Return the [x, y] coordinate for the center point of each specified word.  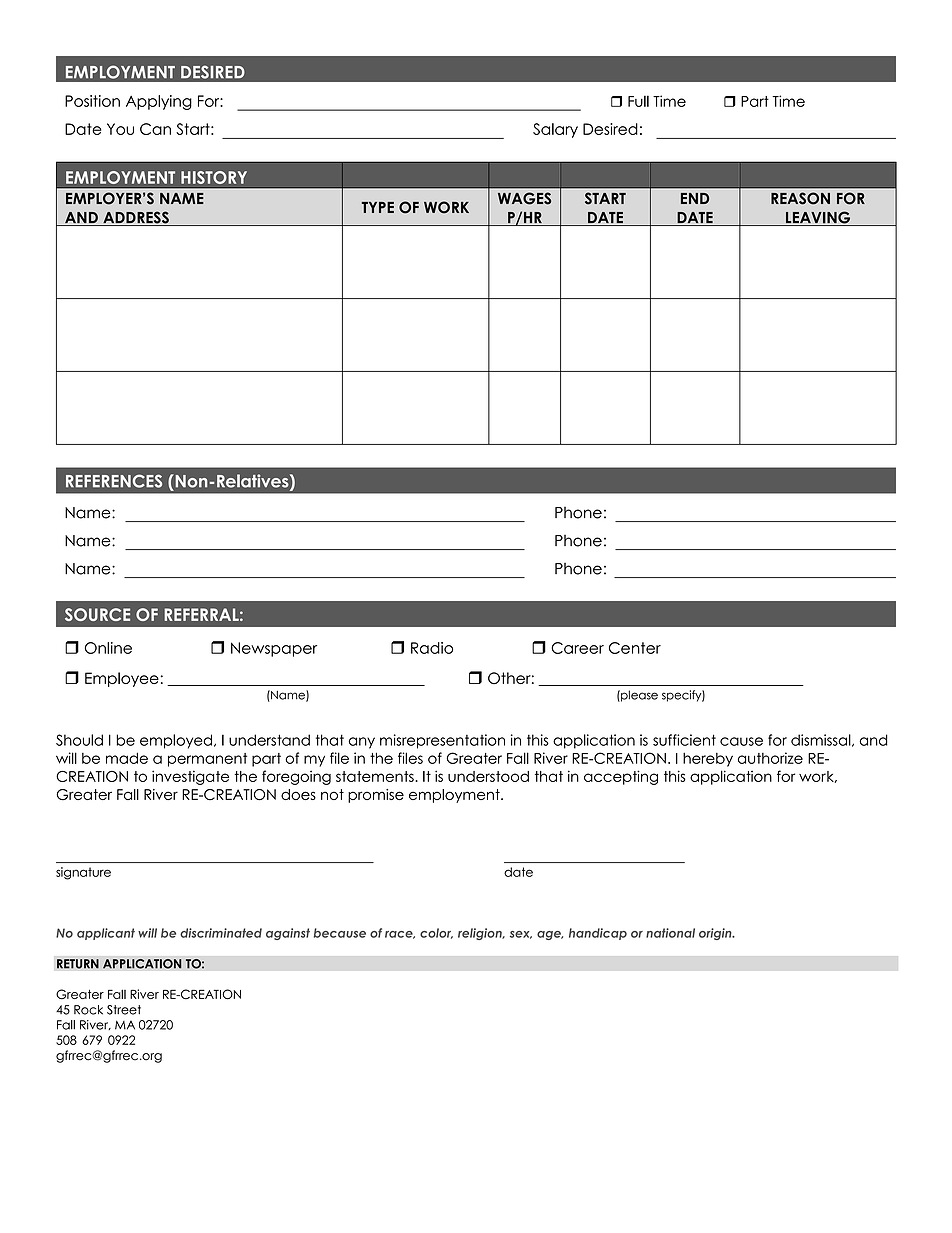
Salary [555, 130]
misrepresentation [442, 741]
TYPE [378, 207]
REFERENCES [114, 481]
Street [124, 1010]
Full [638, 101]
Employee [122, 679]
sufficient [684, 740]
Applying [159, 102]
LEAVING [818, 218]
